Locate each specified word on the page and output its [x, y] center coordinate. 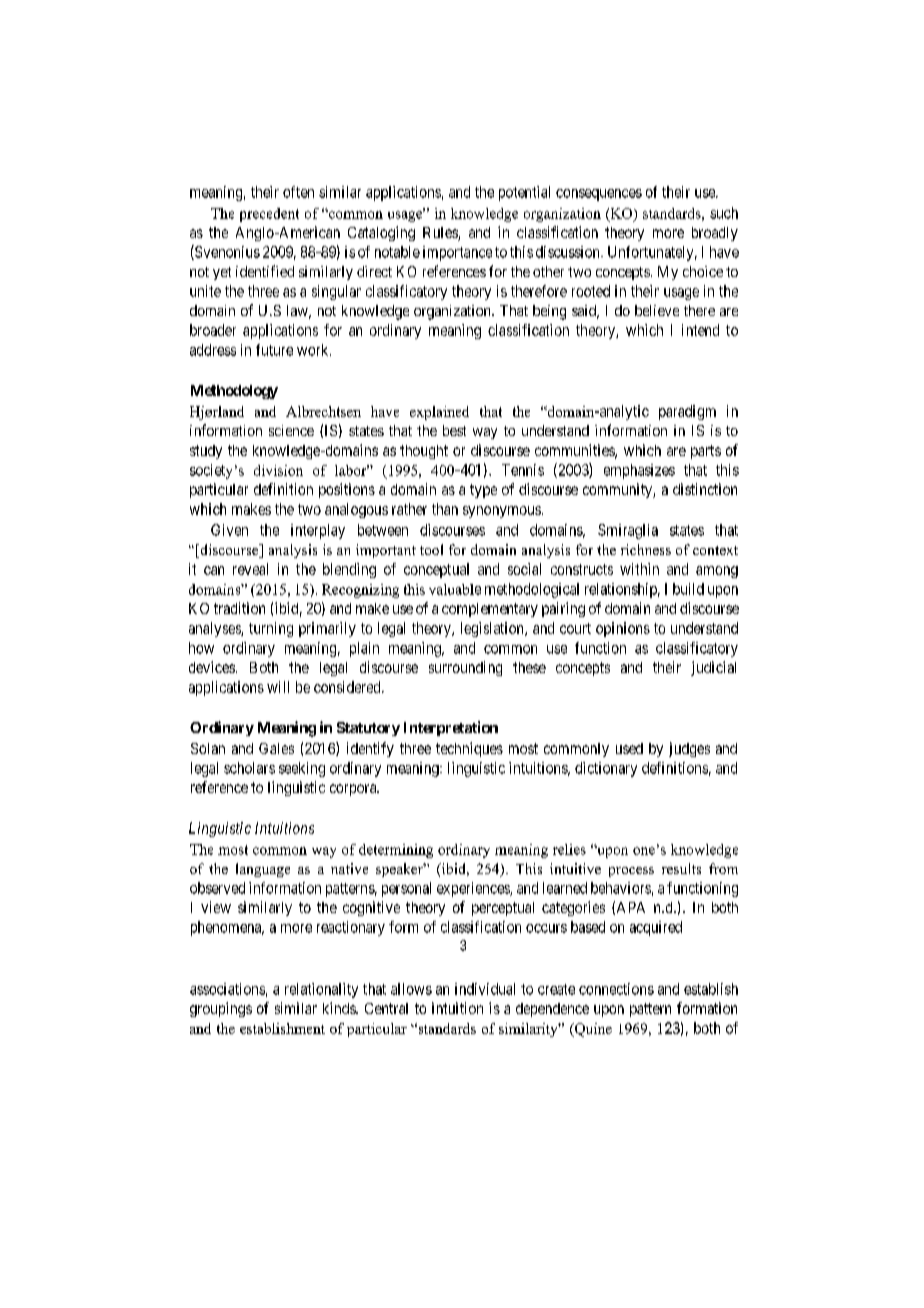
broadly [715, 234]
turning [271, 629]
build [688, 589]
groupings [221, 1009]
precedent [269, 215]
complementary [490, 610]
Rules [441, 234]
